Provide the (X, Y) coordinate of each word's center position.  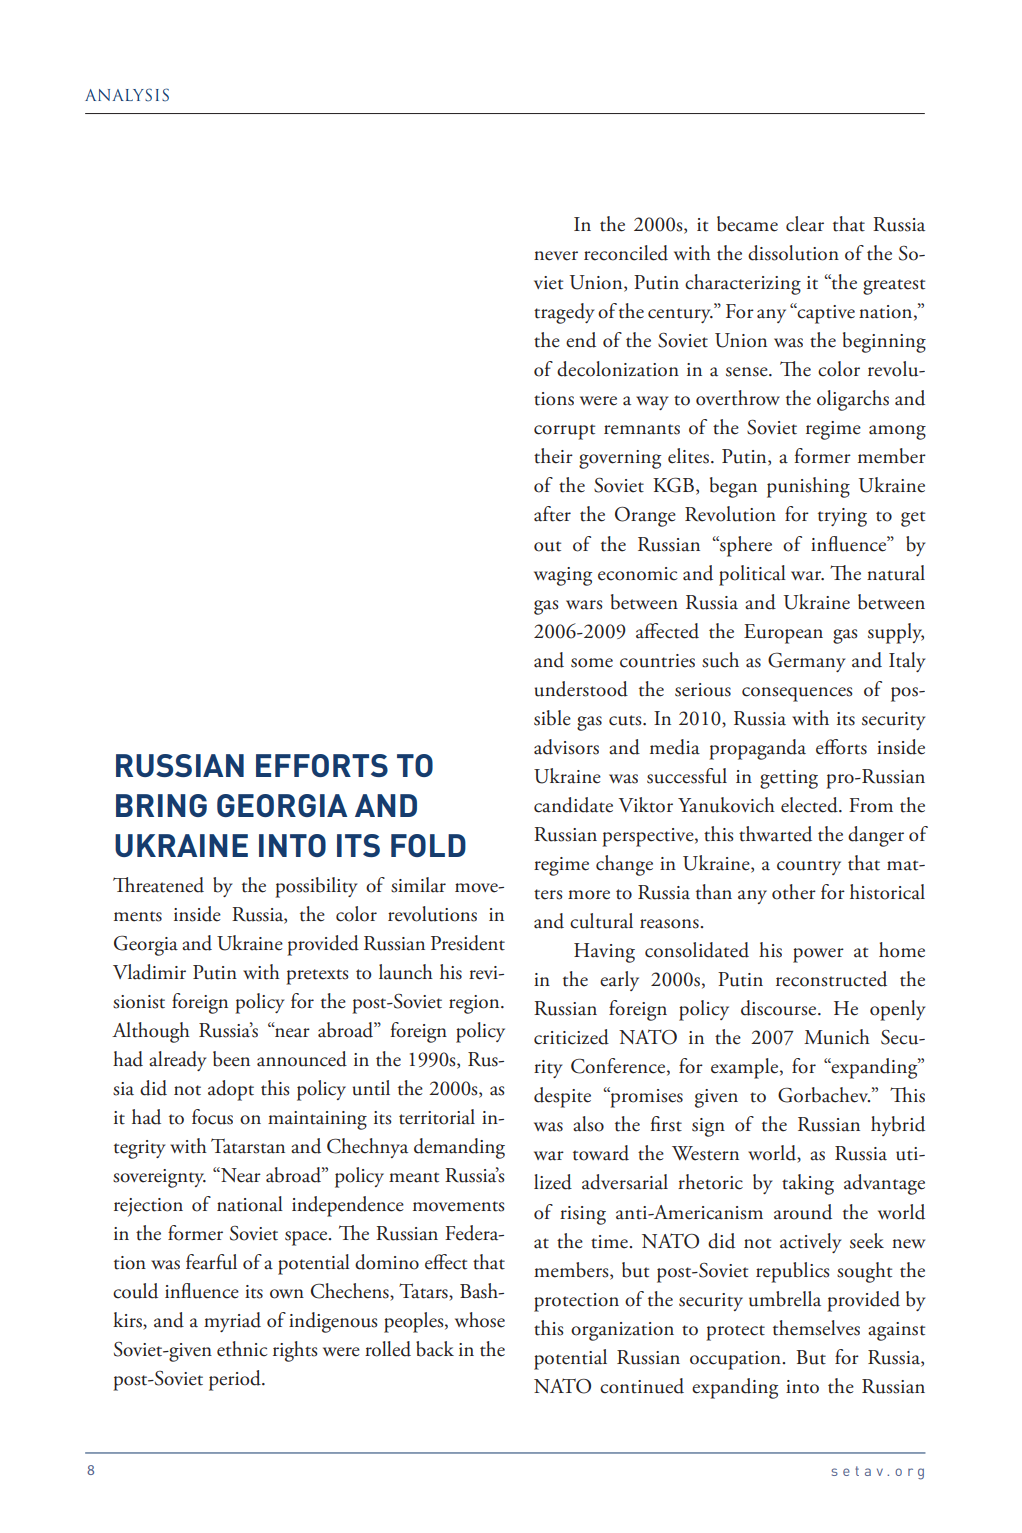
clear (805, 224)
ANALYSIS (127, 95)
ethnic (242, 1349)
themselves (816, 1328)
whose (480, 1320)
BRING (161, 805)
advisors (566, 747)
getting (789, 779)
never (556, 256)
